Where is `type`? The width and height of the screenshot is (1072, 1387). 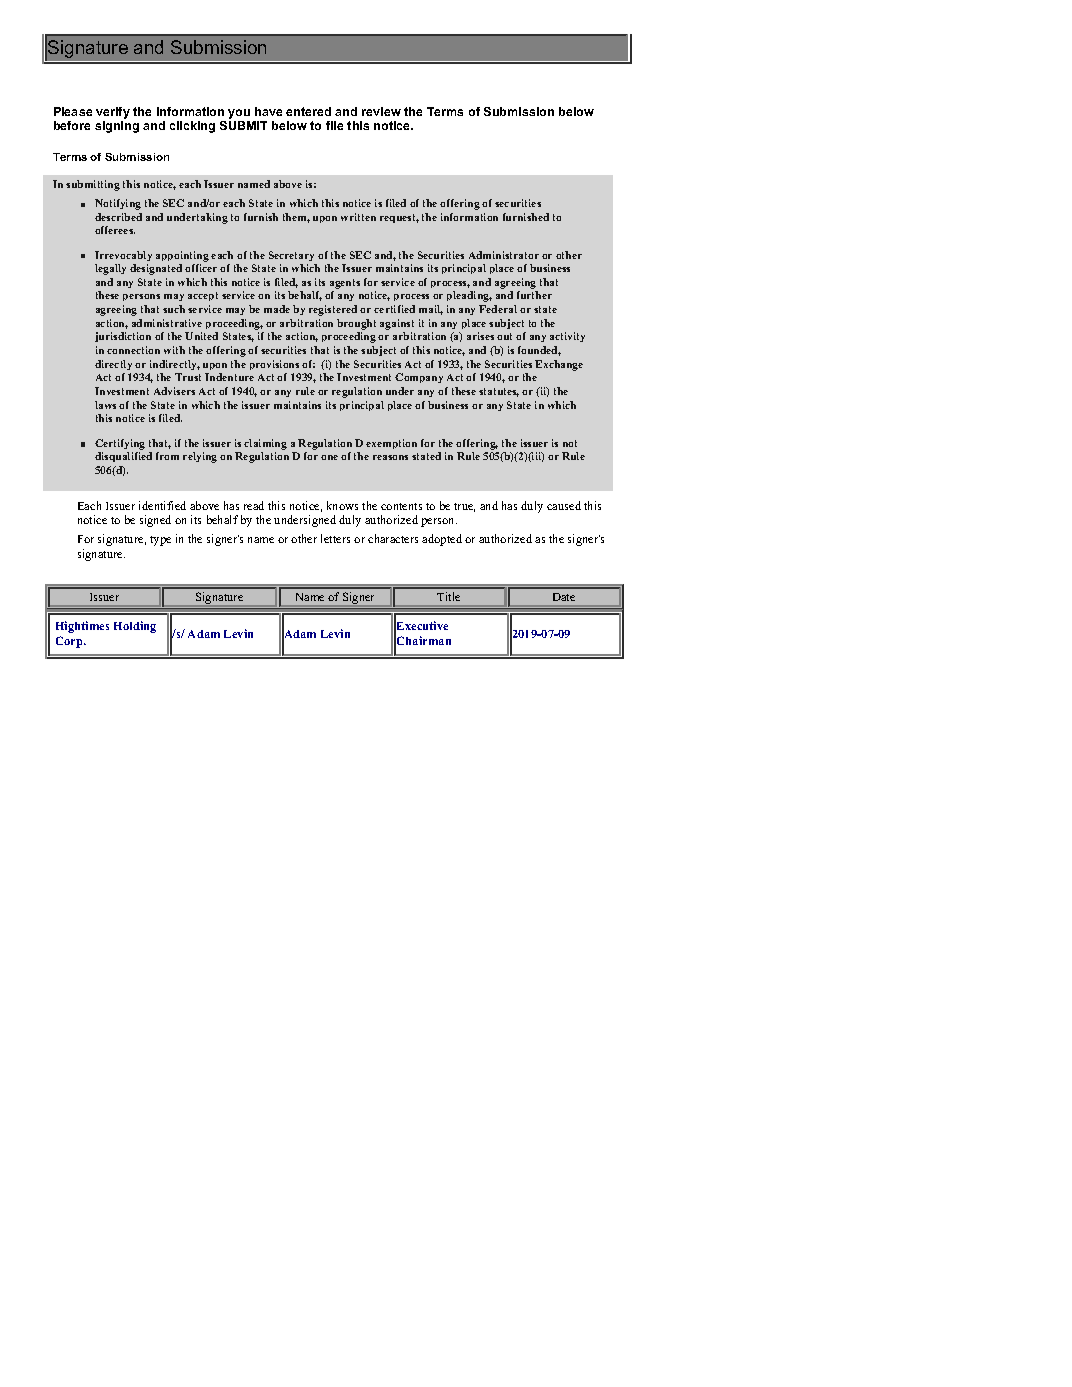
type is located at coordinates (160, 541).
